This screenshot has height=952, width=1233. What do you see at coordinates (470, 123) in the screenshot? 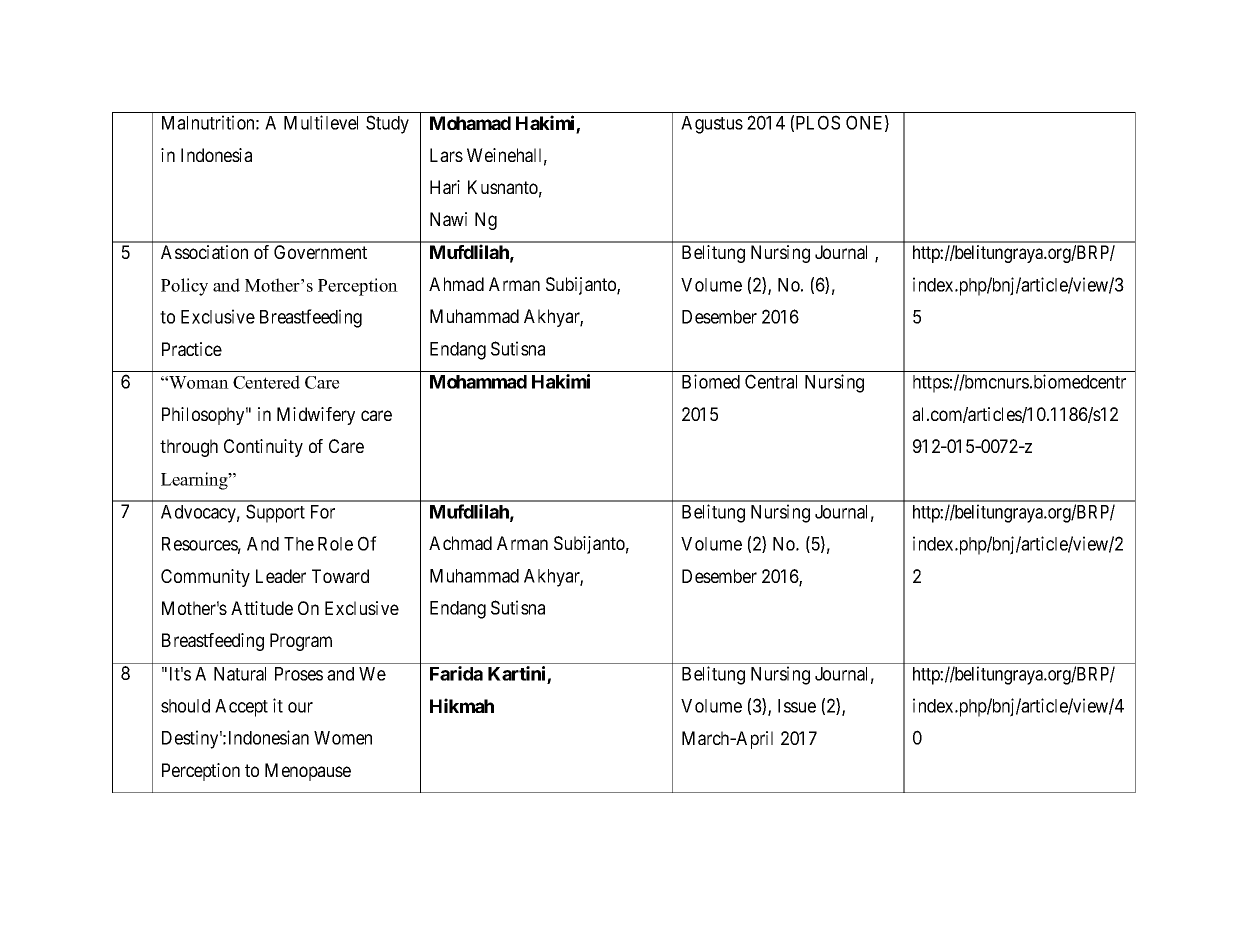
I see `Mohamad` at bounding box center [470, 123].
